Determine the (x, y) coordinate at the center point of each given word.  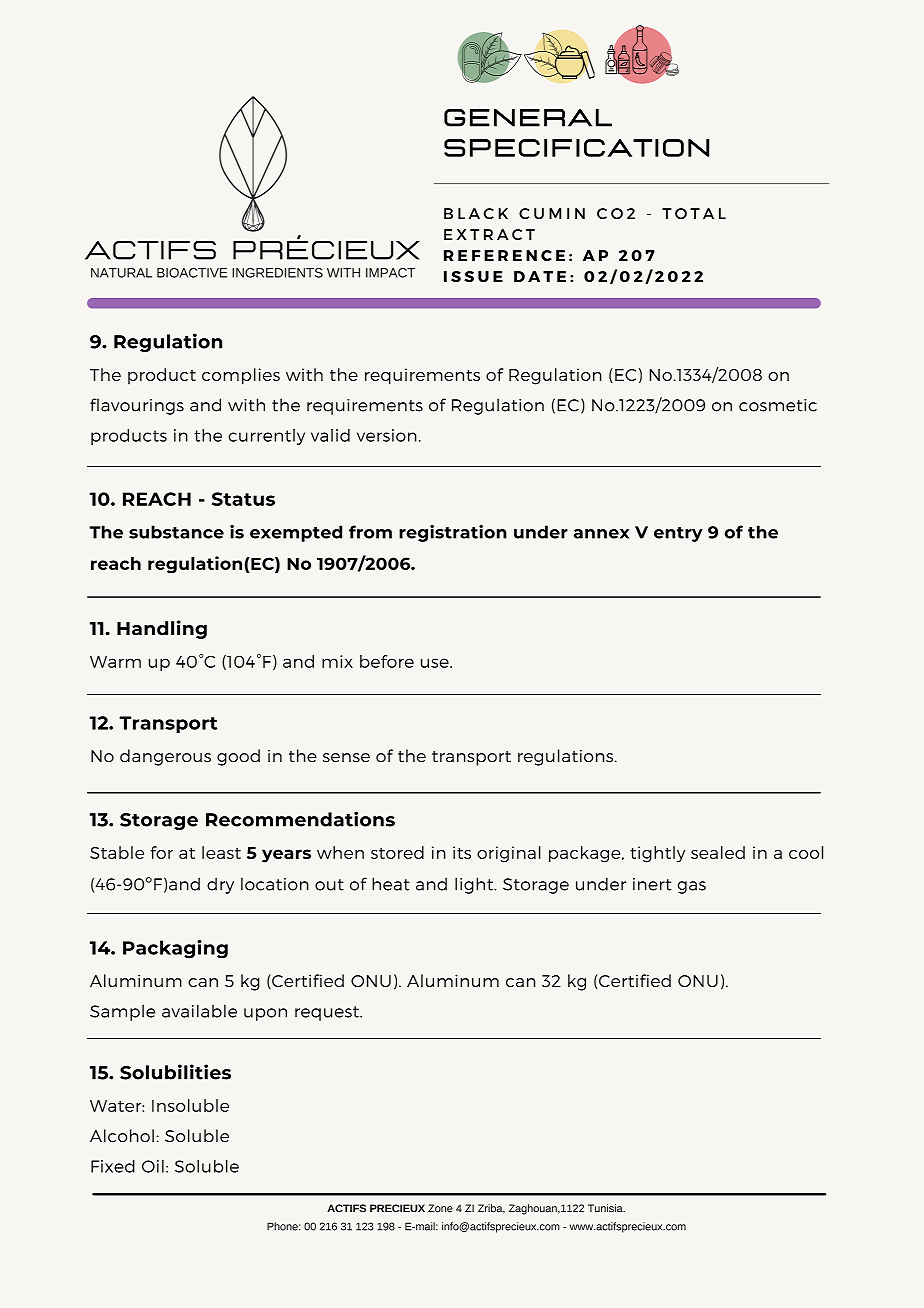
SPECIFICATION (576, 148)
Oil (153, 1166)
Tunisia (606, 1208)
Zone (440, 1208)
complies (241, 376)
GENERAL (528, 118)
